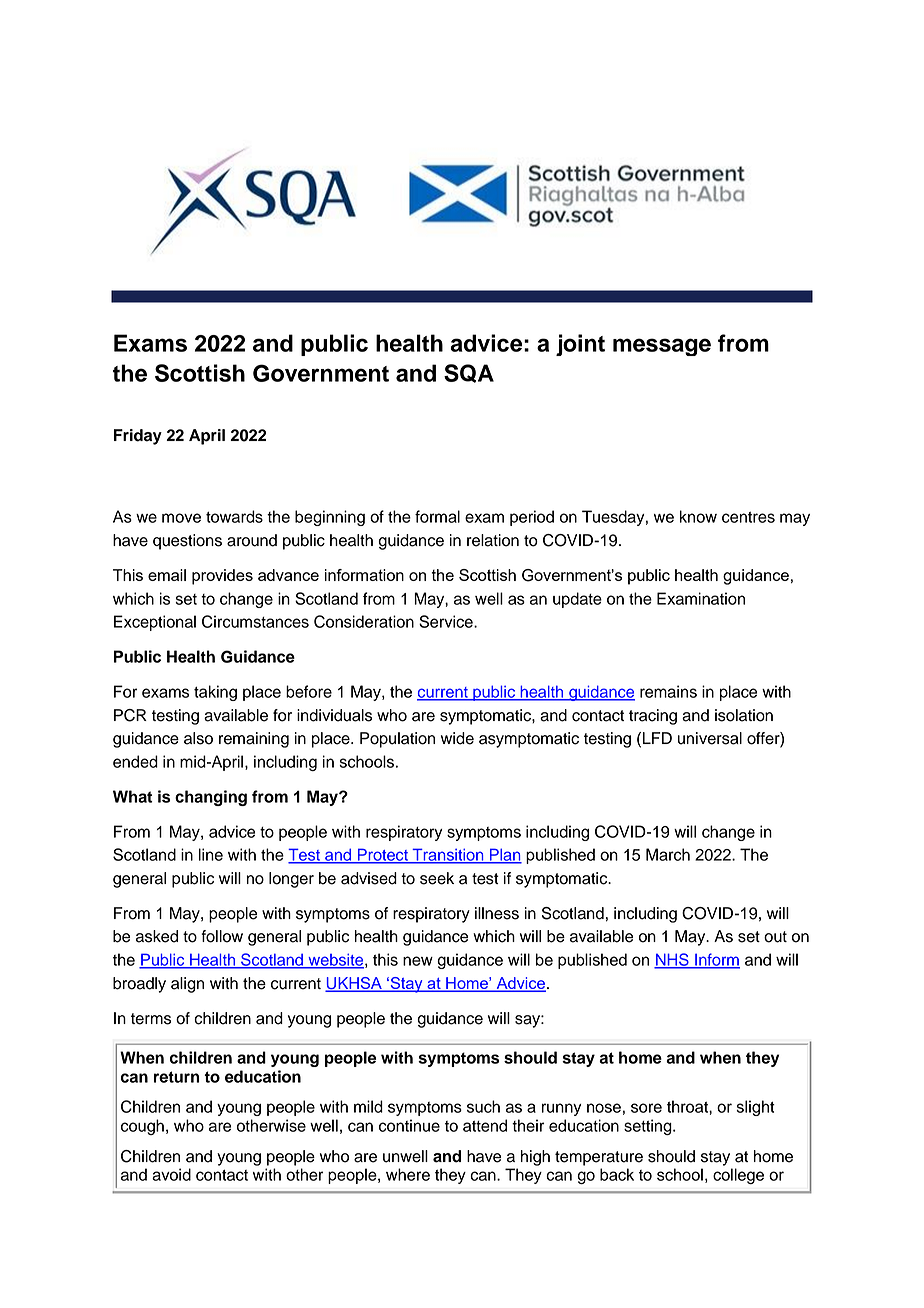 The width and height of the screenshot is (924, 1308). Describe the element at coordinates (738, 1176) in the screenshot. I see `college` at that location.
